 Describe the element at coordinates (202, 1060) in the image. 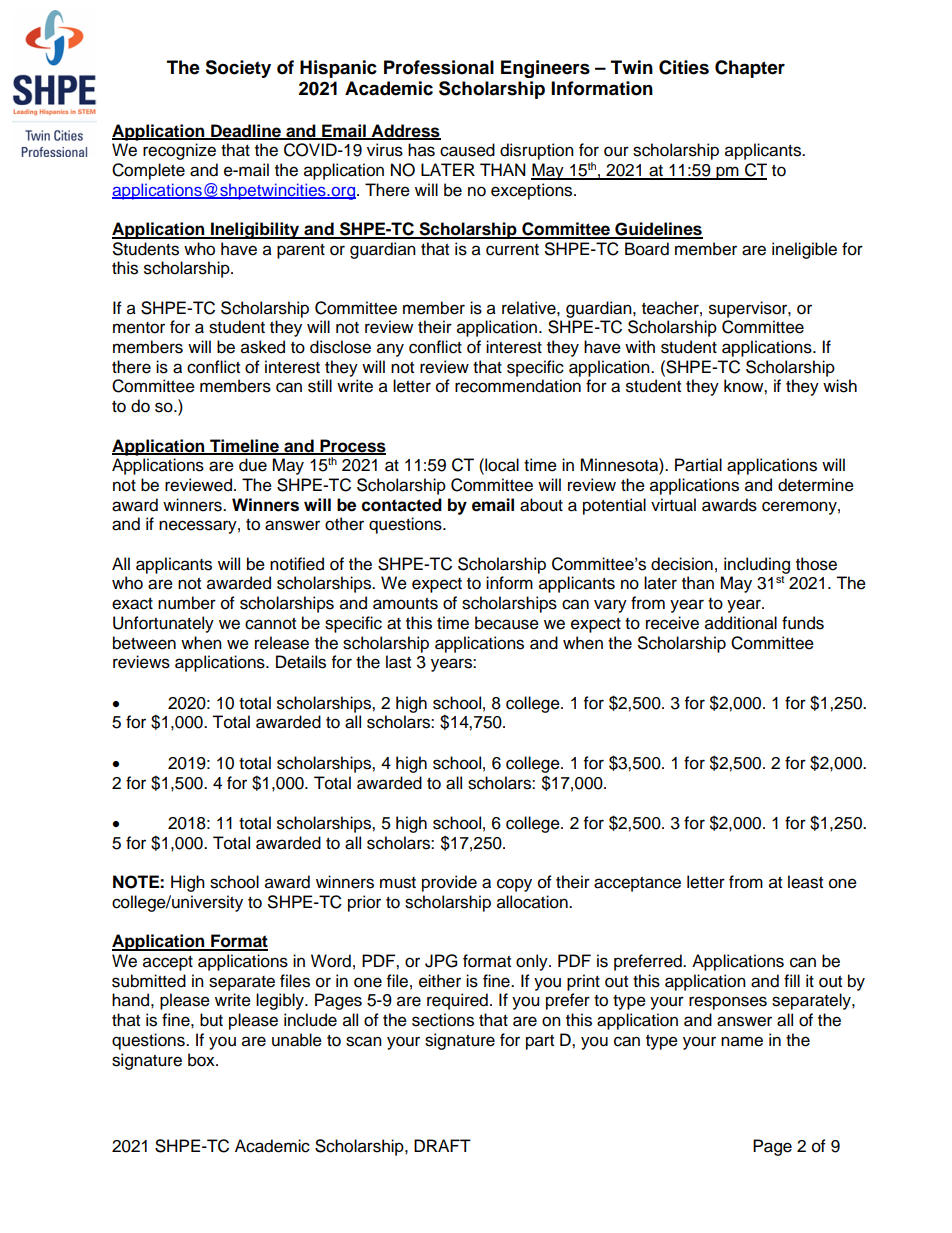

I see `box` at that location.
